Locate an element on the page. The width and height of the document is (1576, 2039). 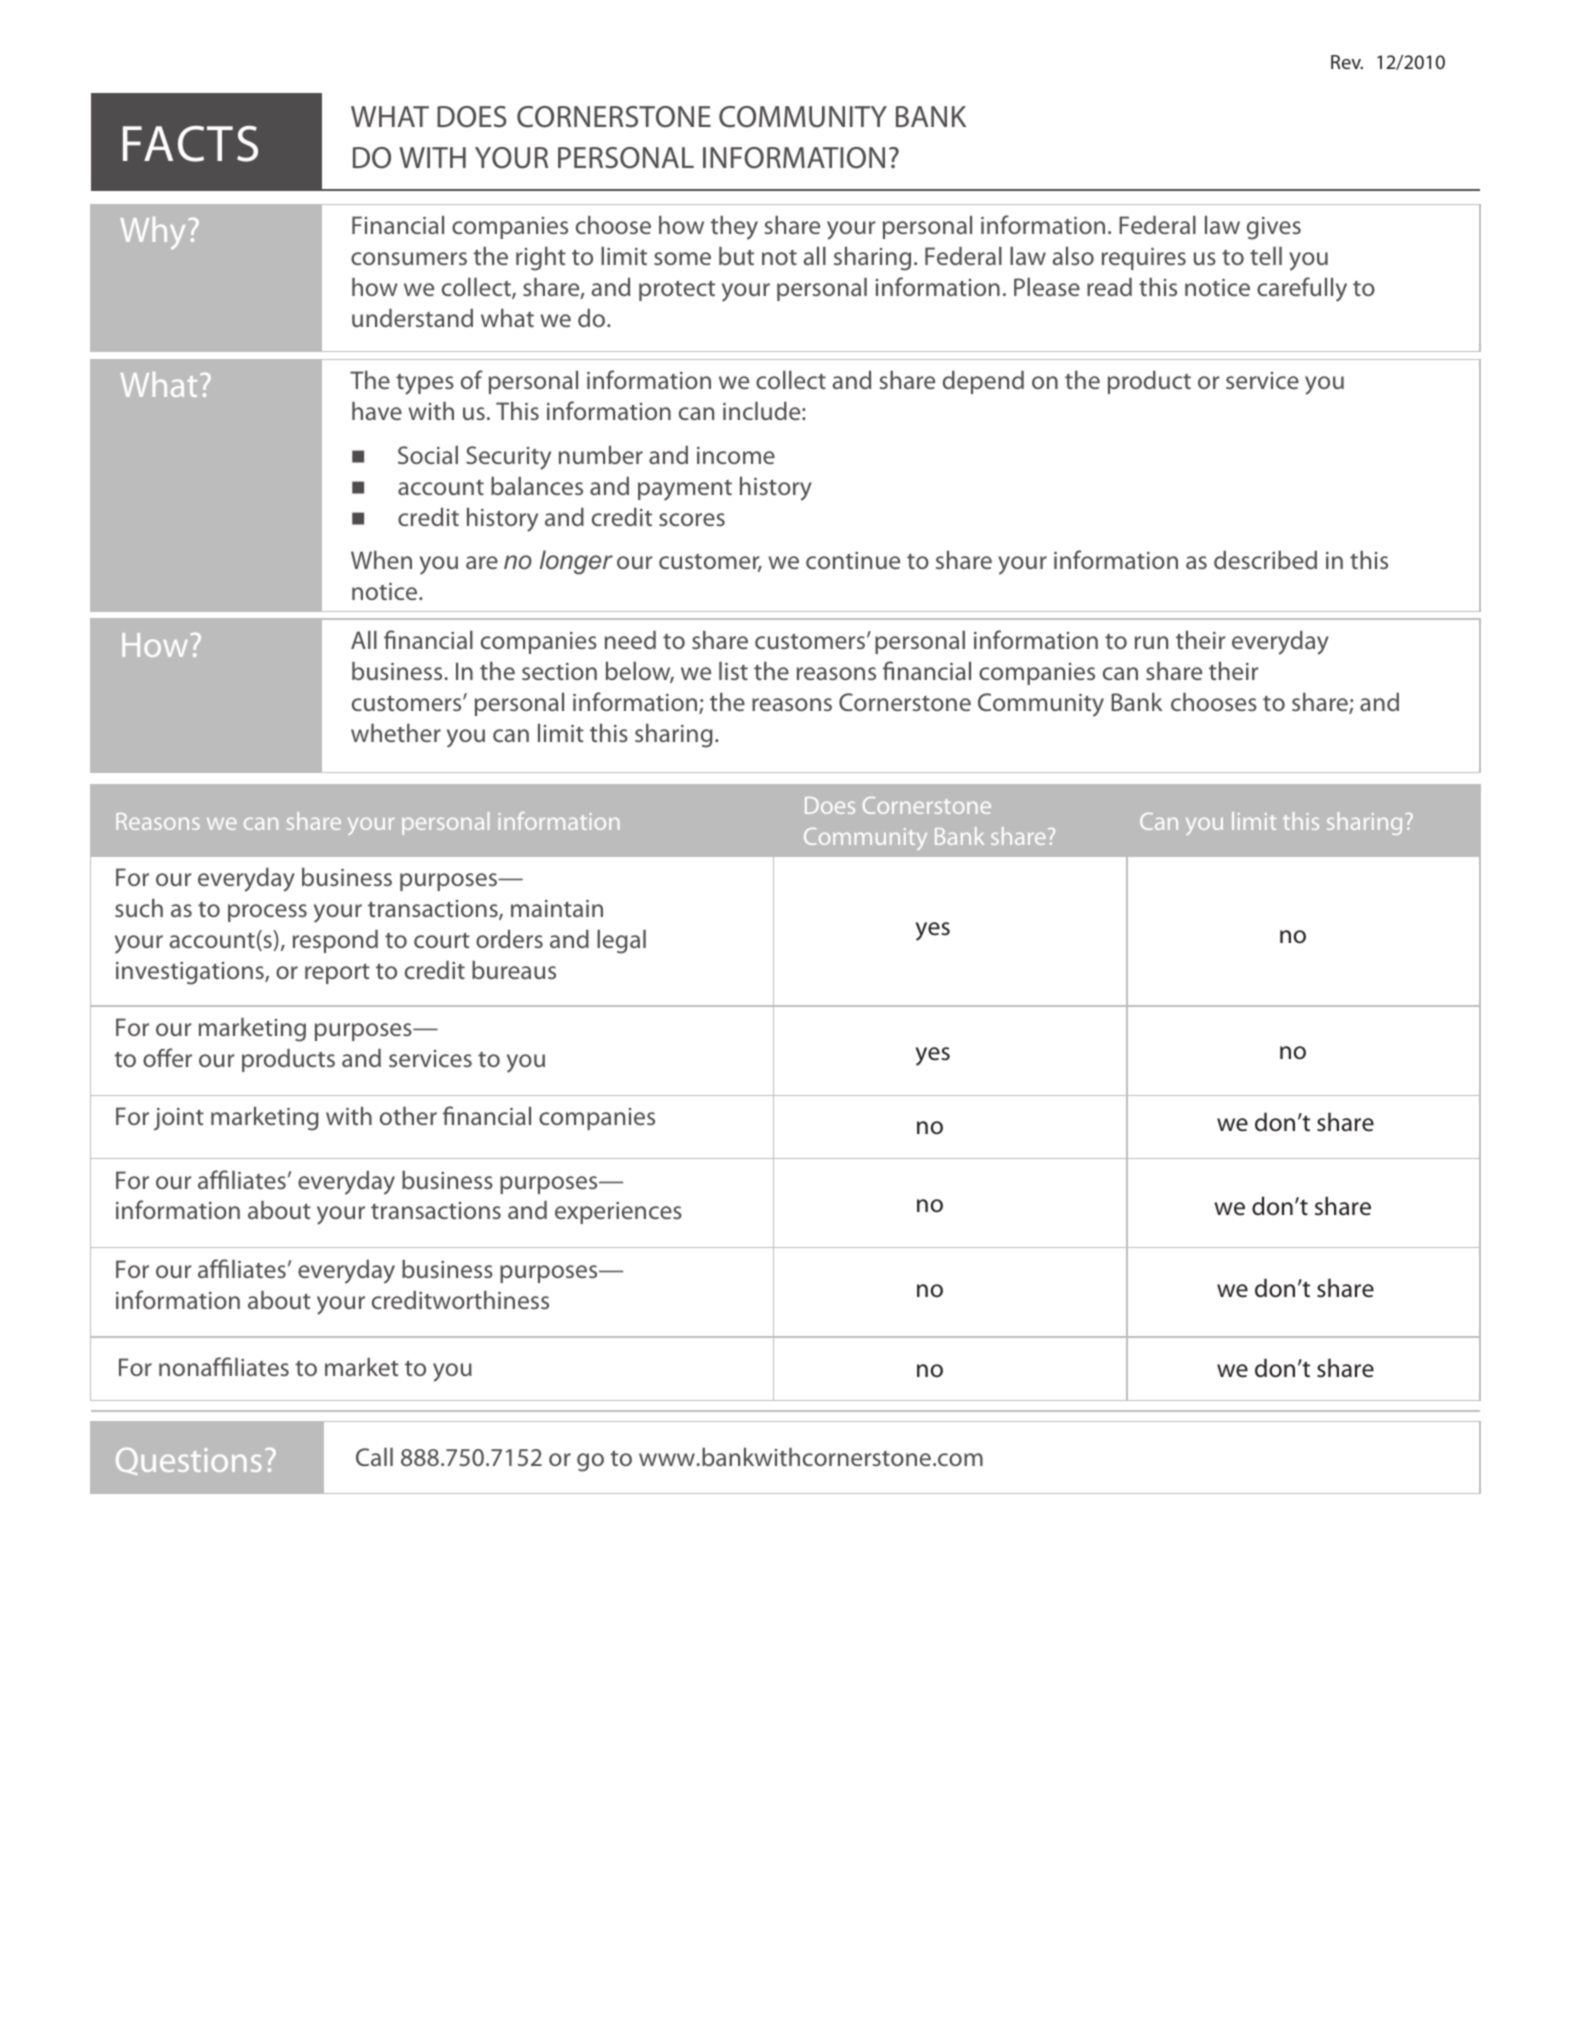
Rev is located at coordinates (1347, 62).
